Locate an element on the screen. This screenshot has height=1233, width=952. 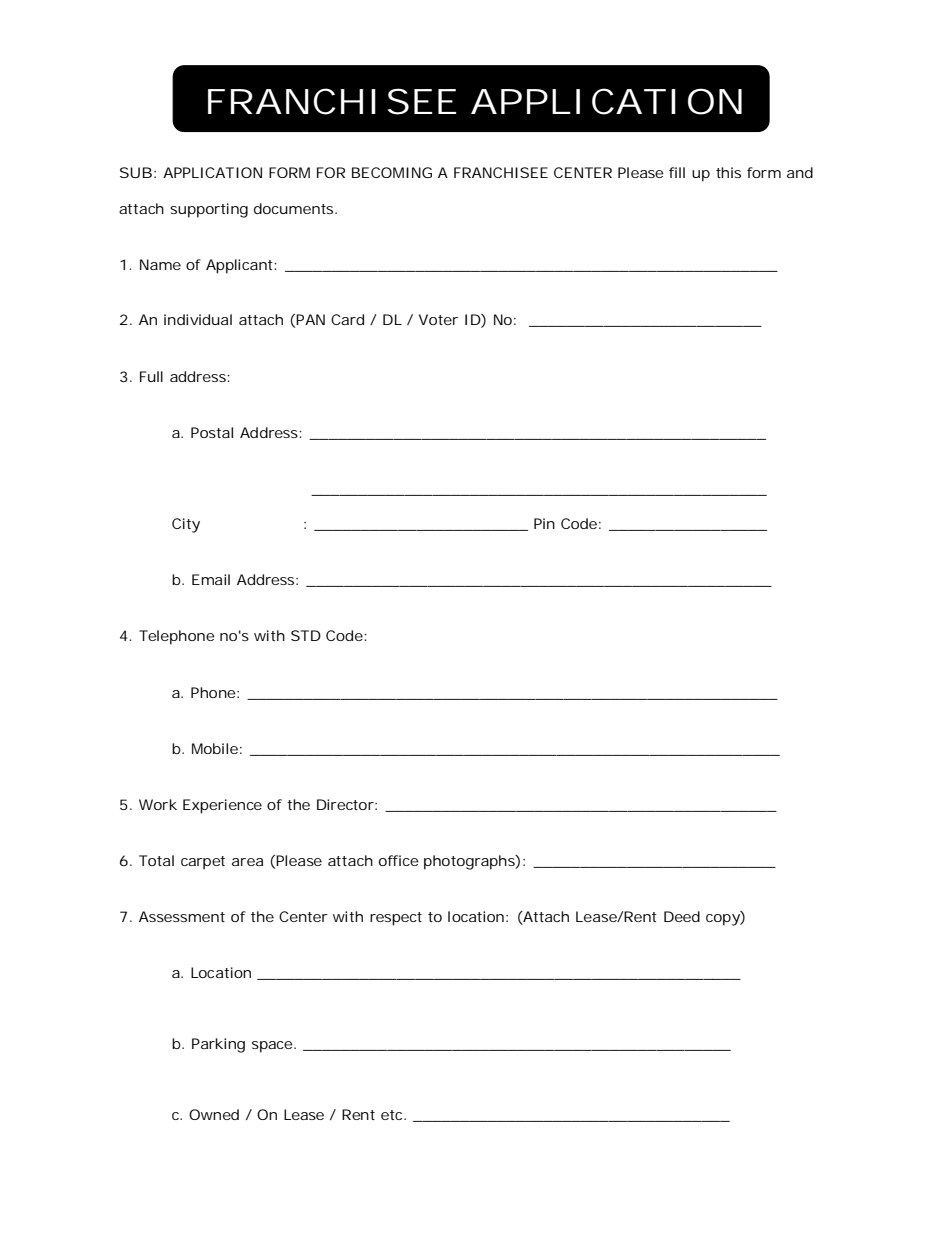
STD is located at coordinates (306, 635).
